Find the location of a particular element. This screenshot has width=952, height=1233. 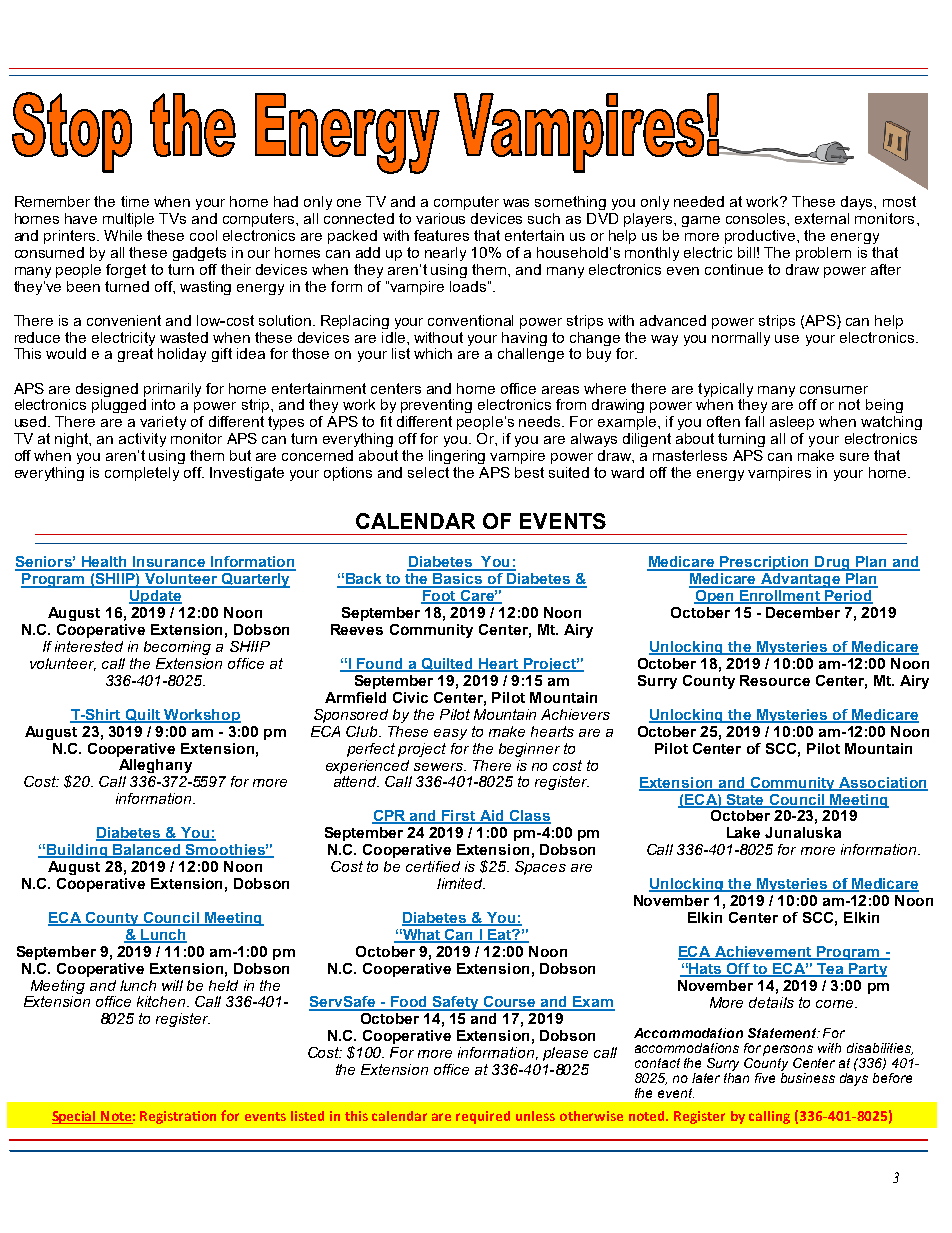

external is located at coordinates (822, 218).
